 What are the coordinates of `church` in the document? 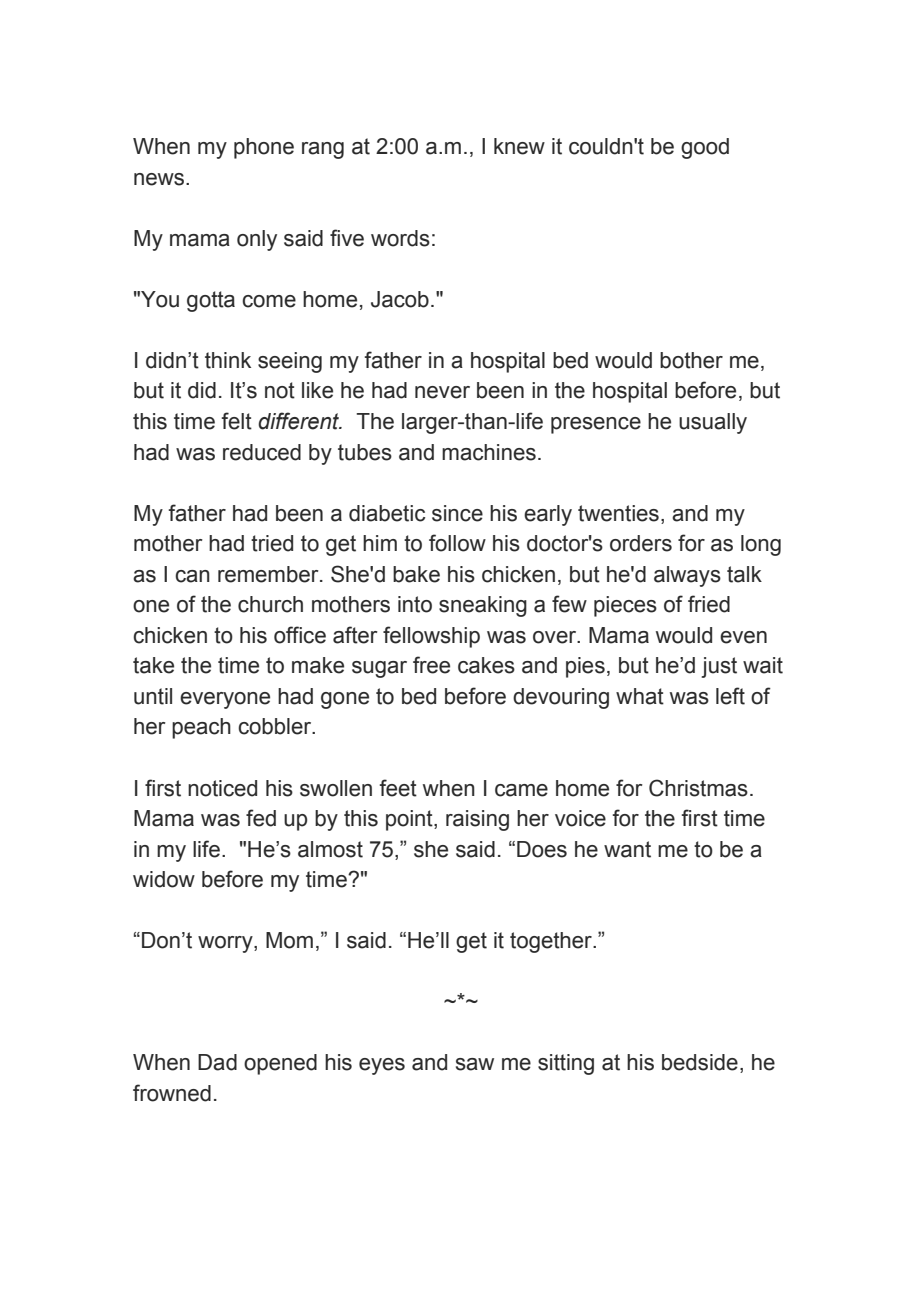 It's located at (270, 604).
